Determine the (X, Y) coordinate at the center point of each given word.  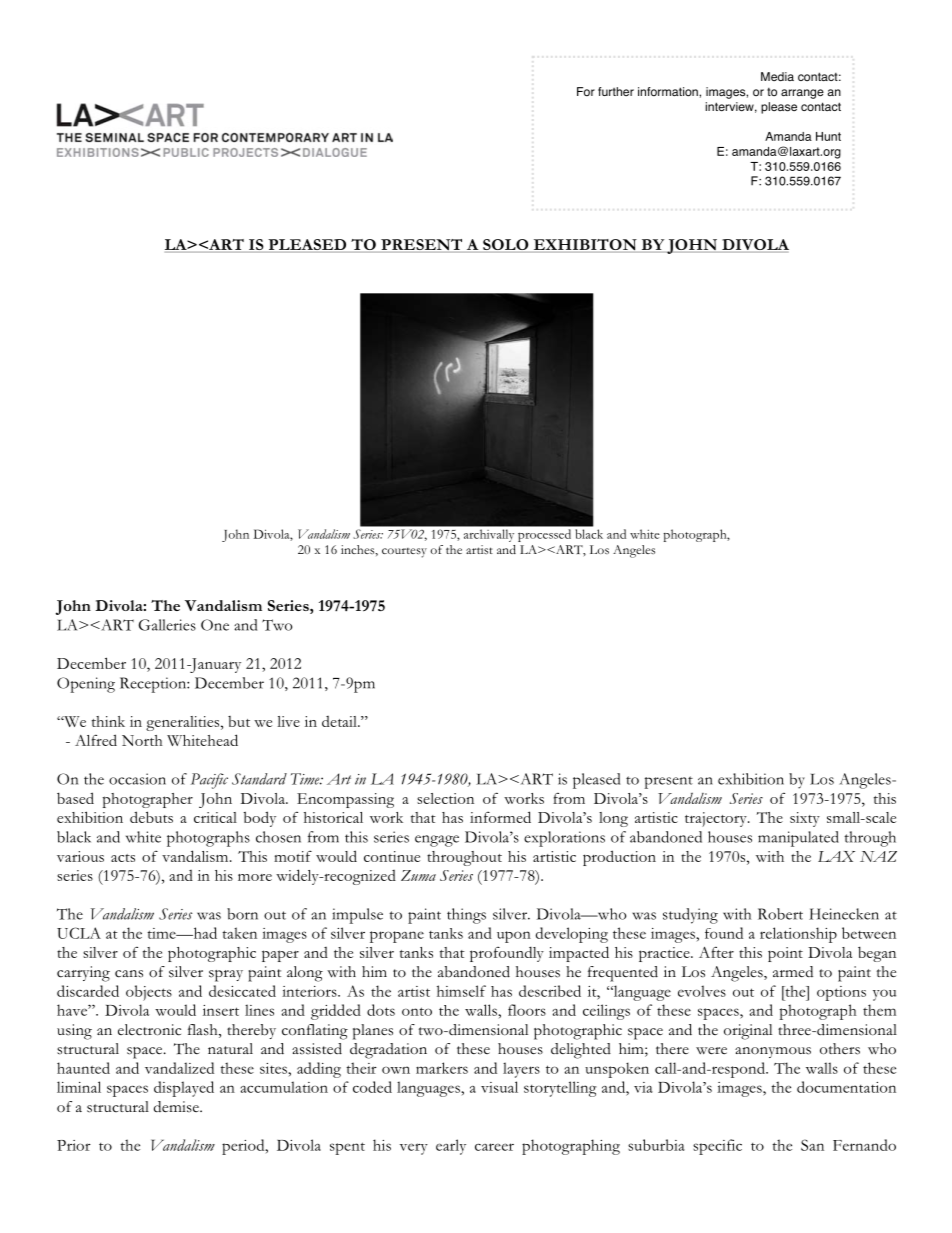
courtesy (404, 553)
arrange (802, 94)
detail (340, 721)
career (494, 1147)
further (616, 91)
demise (177, 1107)
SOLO (506, 246)
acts (123, 858)
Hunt (828, 136)
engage (437, 841)
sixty (805, 819)
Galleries (167, 625)
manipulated (798, 839)
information (669, 92)
